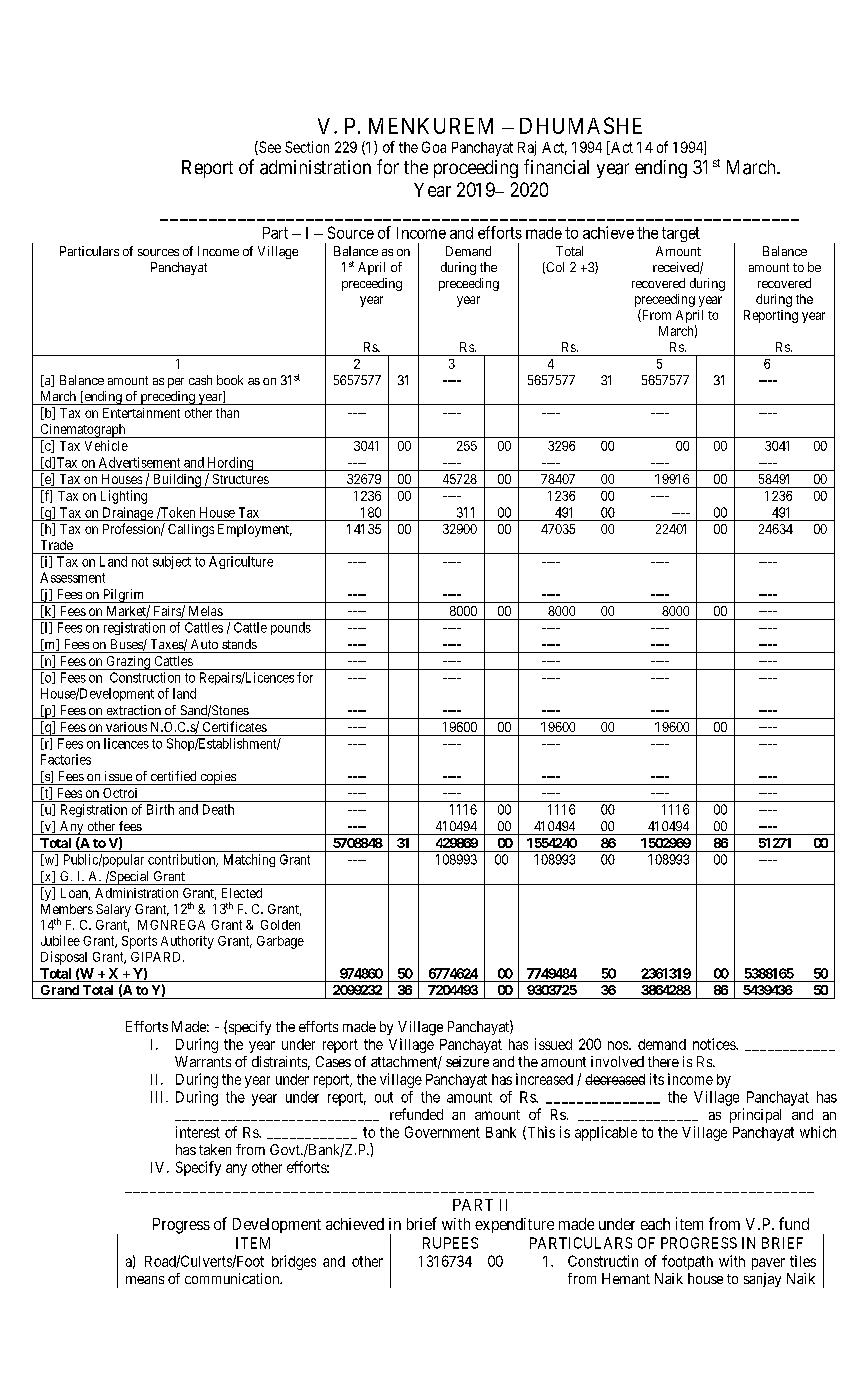 This screenshot has width=849, height=1400. What do you see at coordinates (269, 148) in the screenshot?
I see `See` at bounding box center [269, 148].
